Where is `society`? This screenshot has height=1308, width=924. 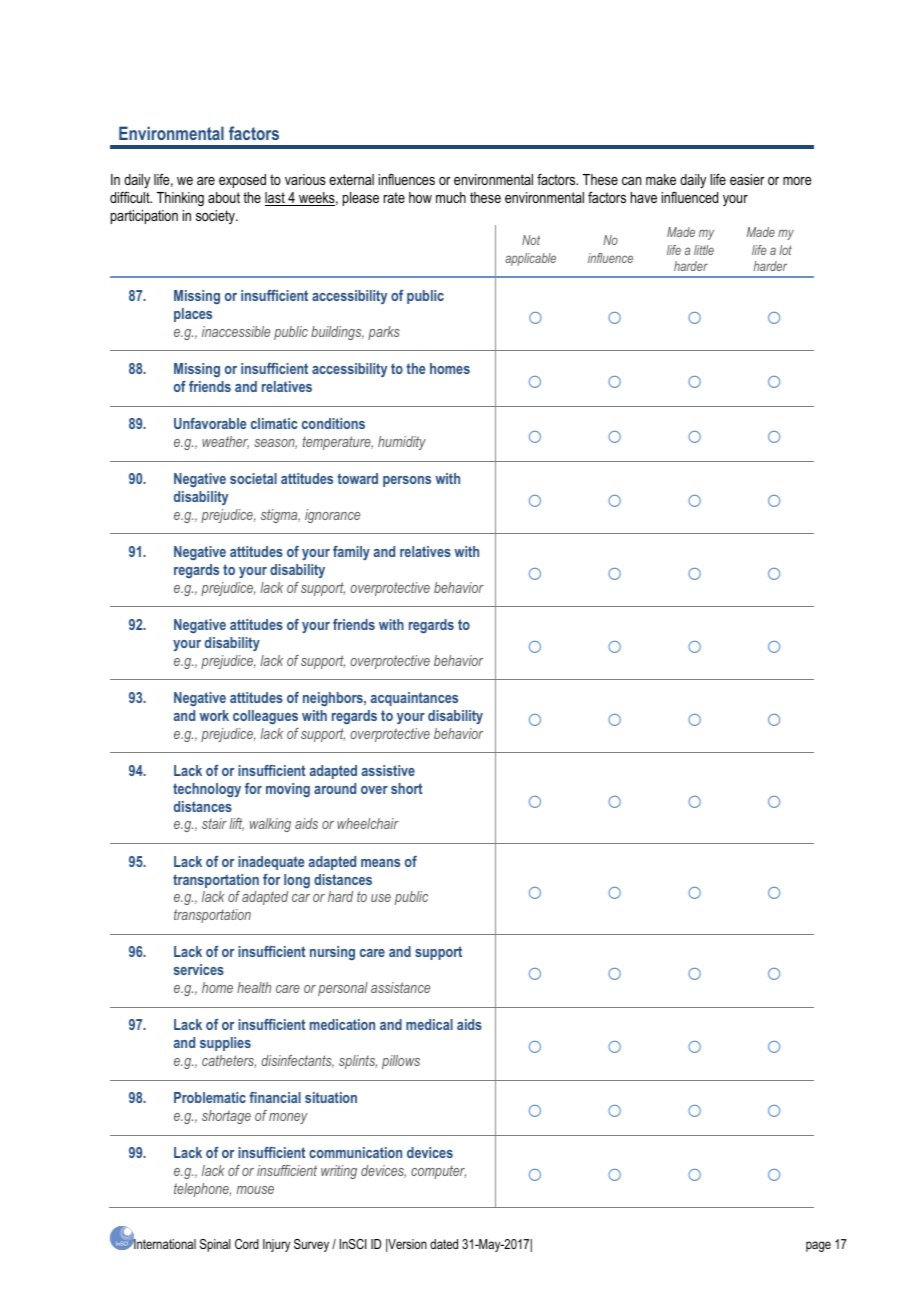 society is located at coordinates (216, 217).
